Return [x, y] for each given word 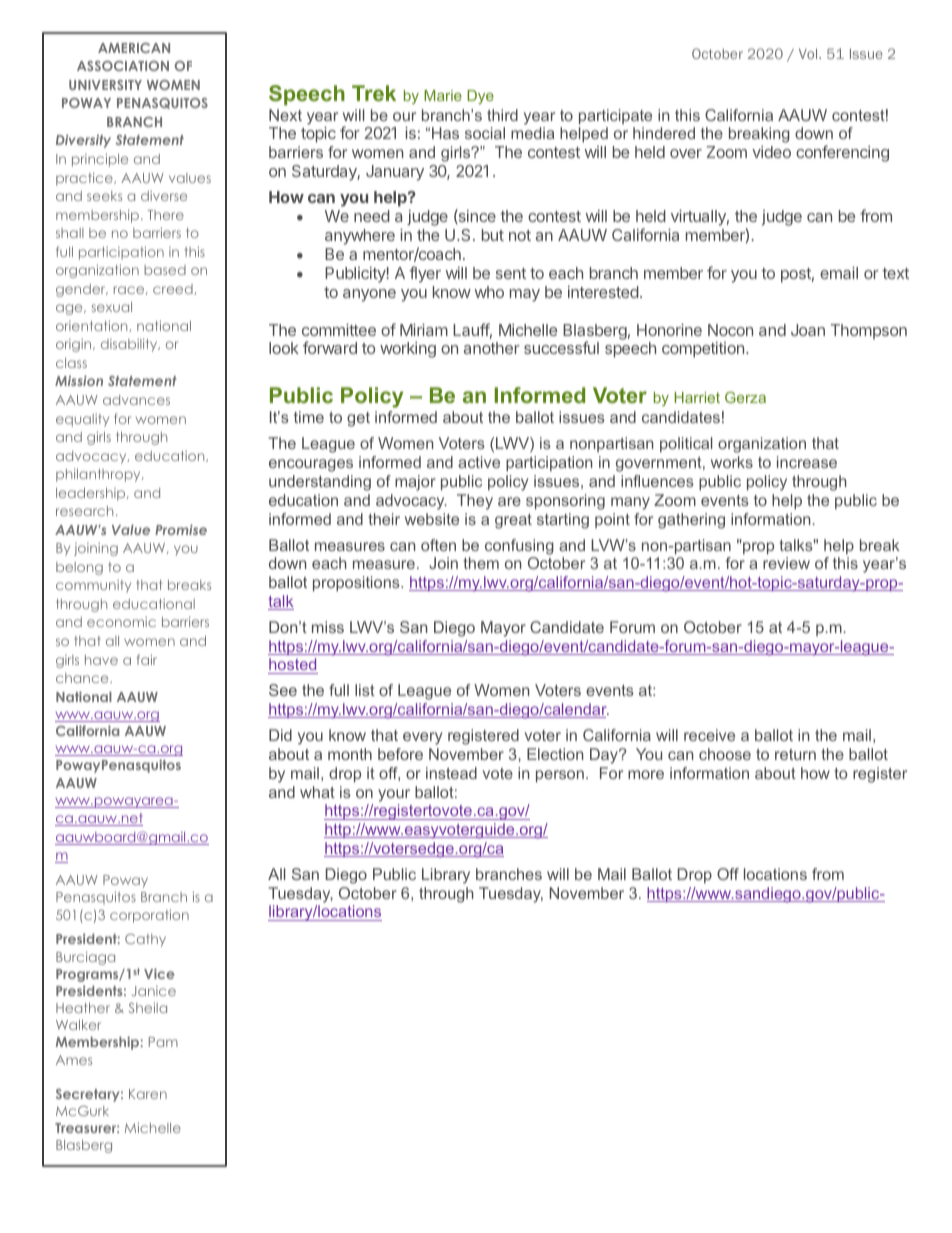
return [795, 754]
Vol [809, 53]
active [479, 462]
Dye [480, 97]
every [422, 738]
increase [807, 462]
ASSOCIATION [123, 66]
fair [147, 659]
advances [136, 400]
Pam [163, 1042]
